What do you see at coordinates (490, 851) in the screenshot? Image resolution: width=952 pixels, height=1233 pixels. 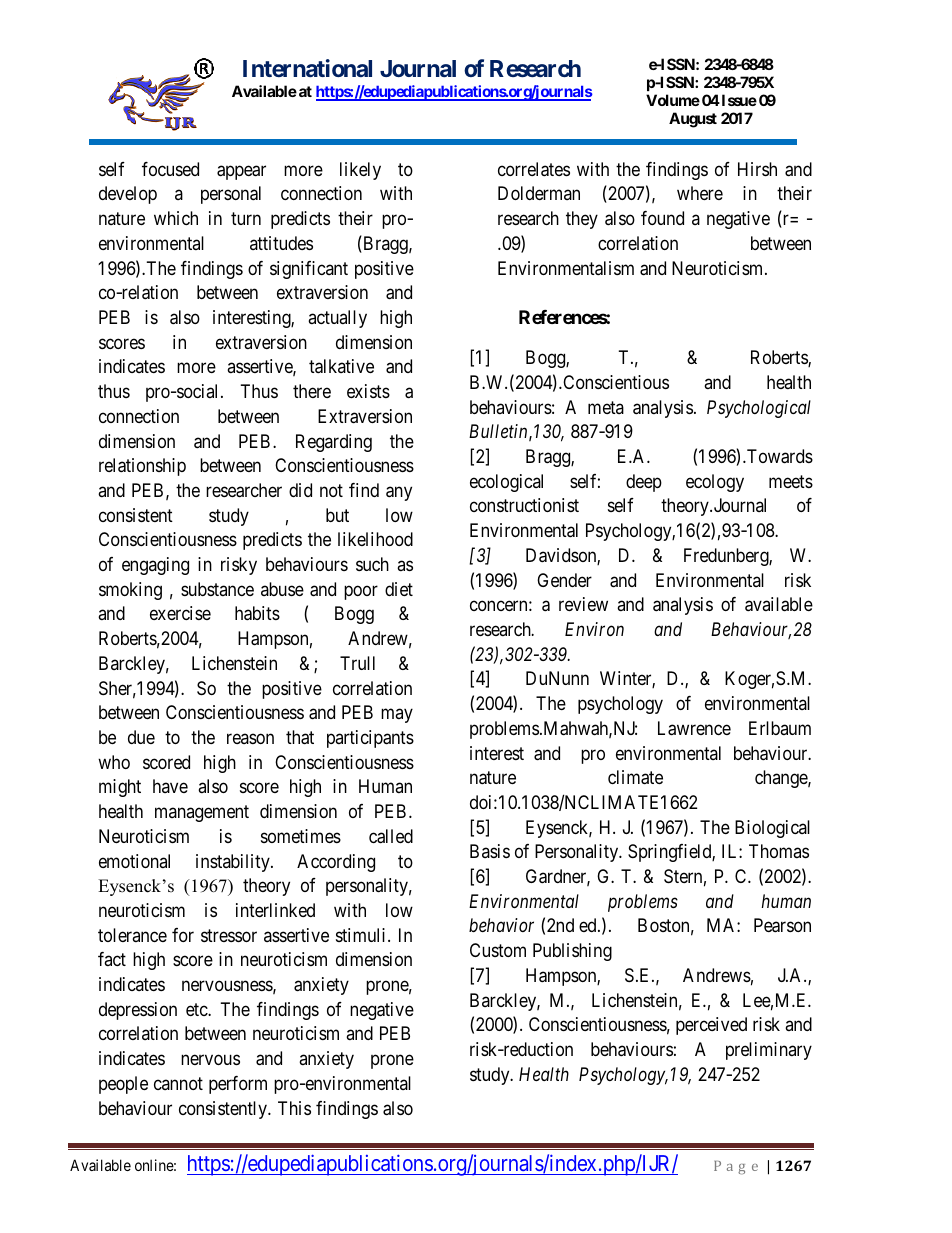 I see `Basis` at bounding box center [490, 851].
